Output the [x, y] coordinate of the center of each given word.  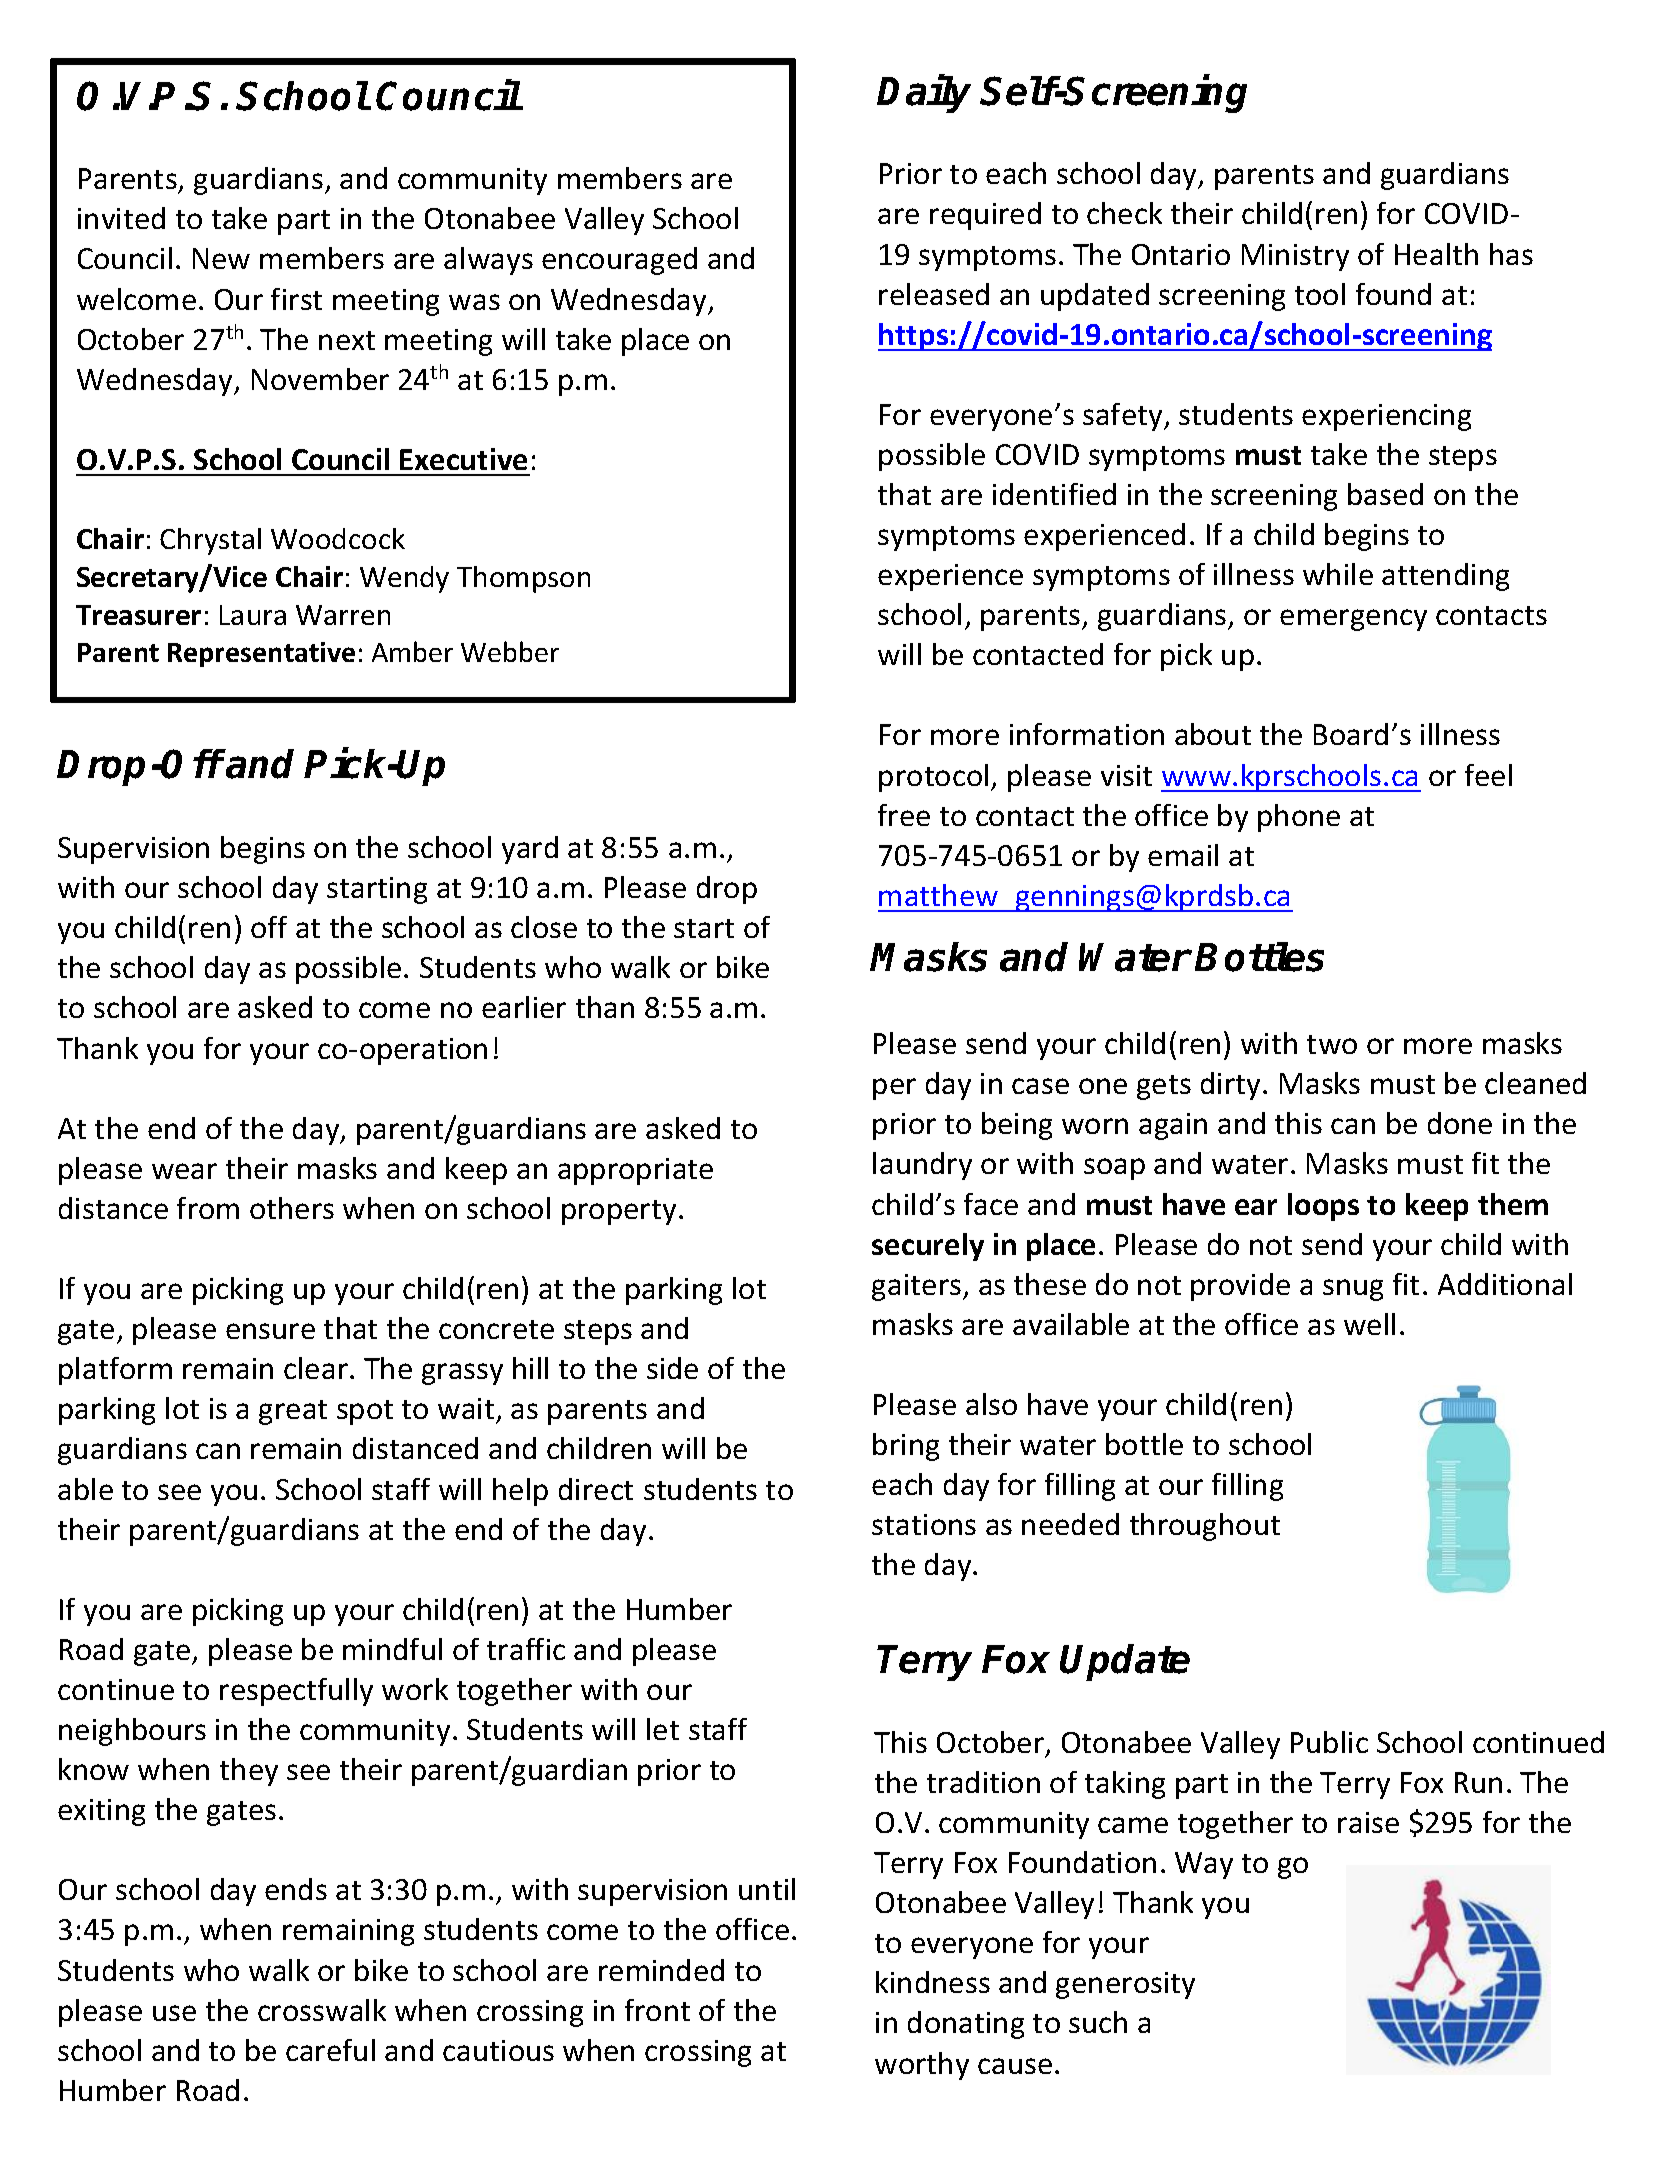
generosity [1125, 1985]
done [1460, 1123]
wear [184, 1171]
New [221, 258]
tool [1320, 294]
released [934, 294]
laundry [922, 1166]
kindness [933, 1982]
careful [330, 2050]
